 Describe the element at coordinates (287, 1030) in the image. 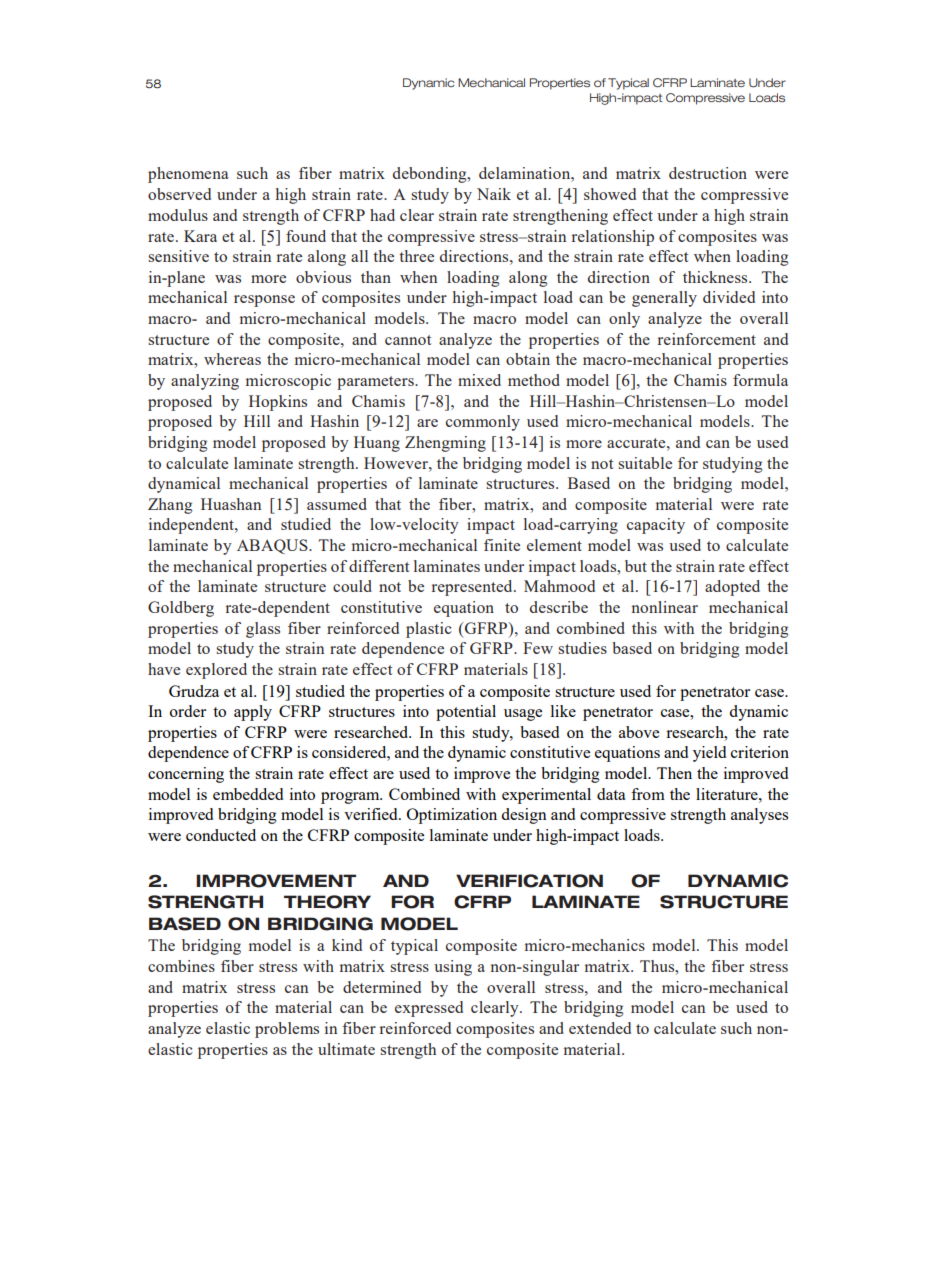

I see `problems` at that location.
